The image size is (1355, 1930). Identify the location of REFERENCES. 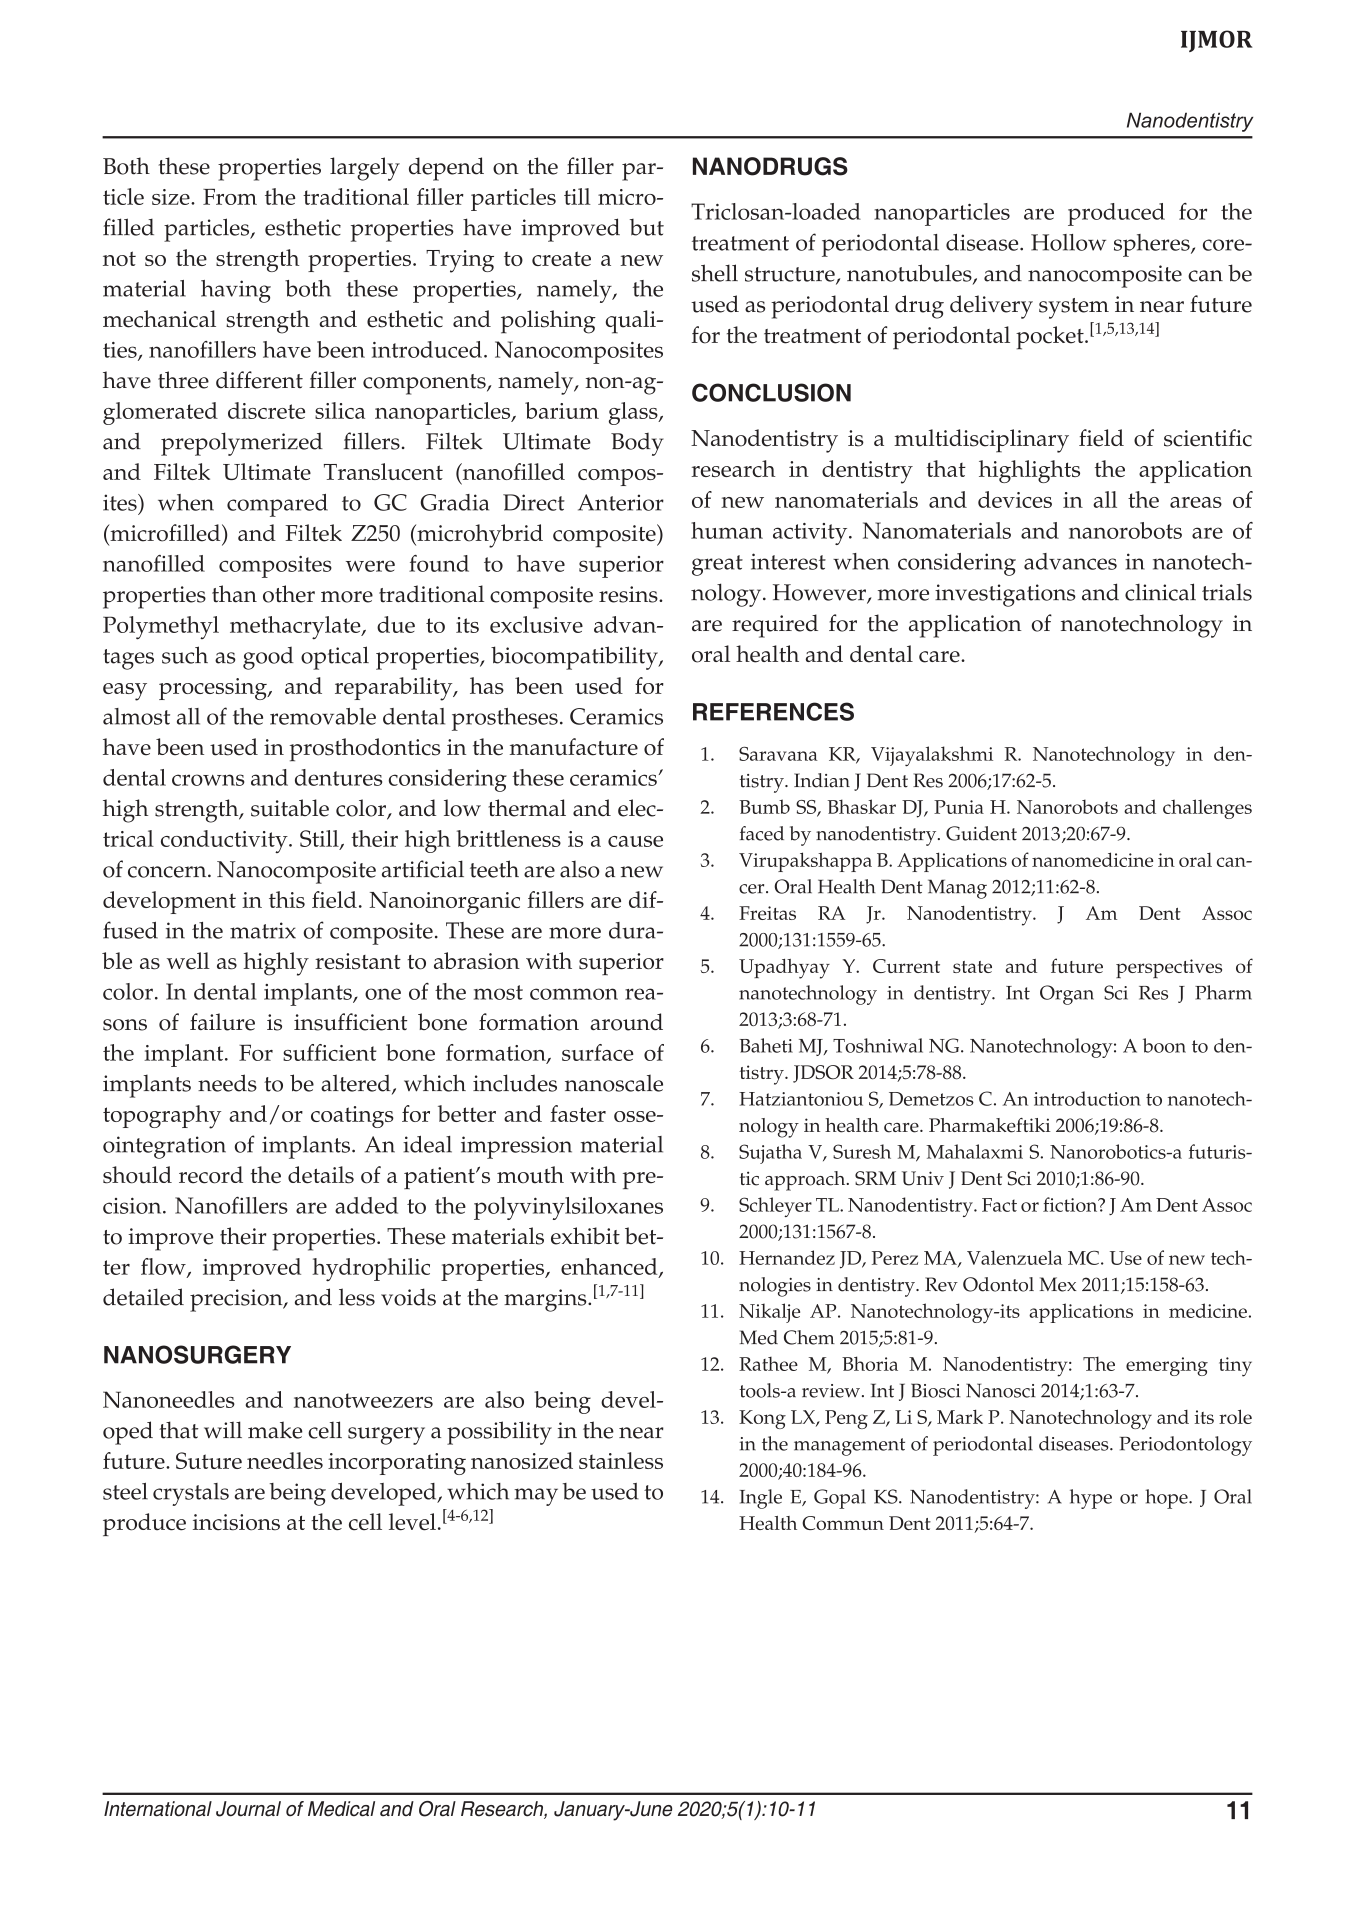
(773, 711).
